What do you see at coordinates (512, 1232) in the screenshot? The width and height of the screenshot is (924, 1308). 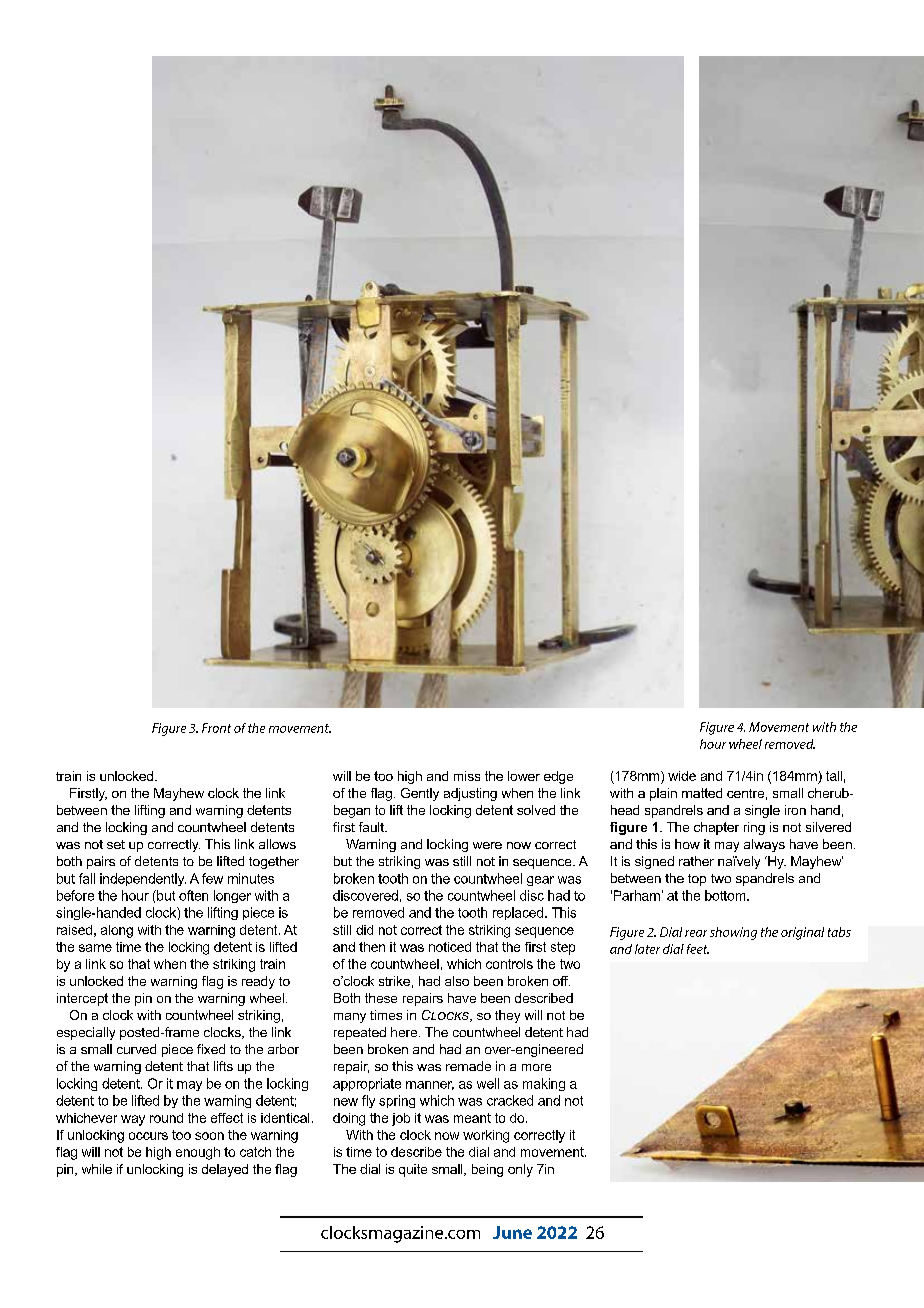 I see `June` at bounding box center [512, 1232].
